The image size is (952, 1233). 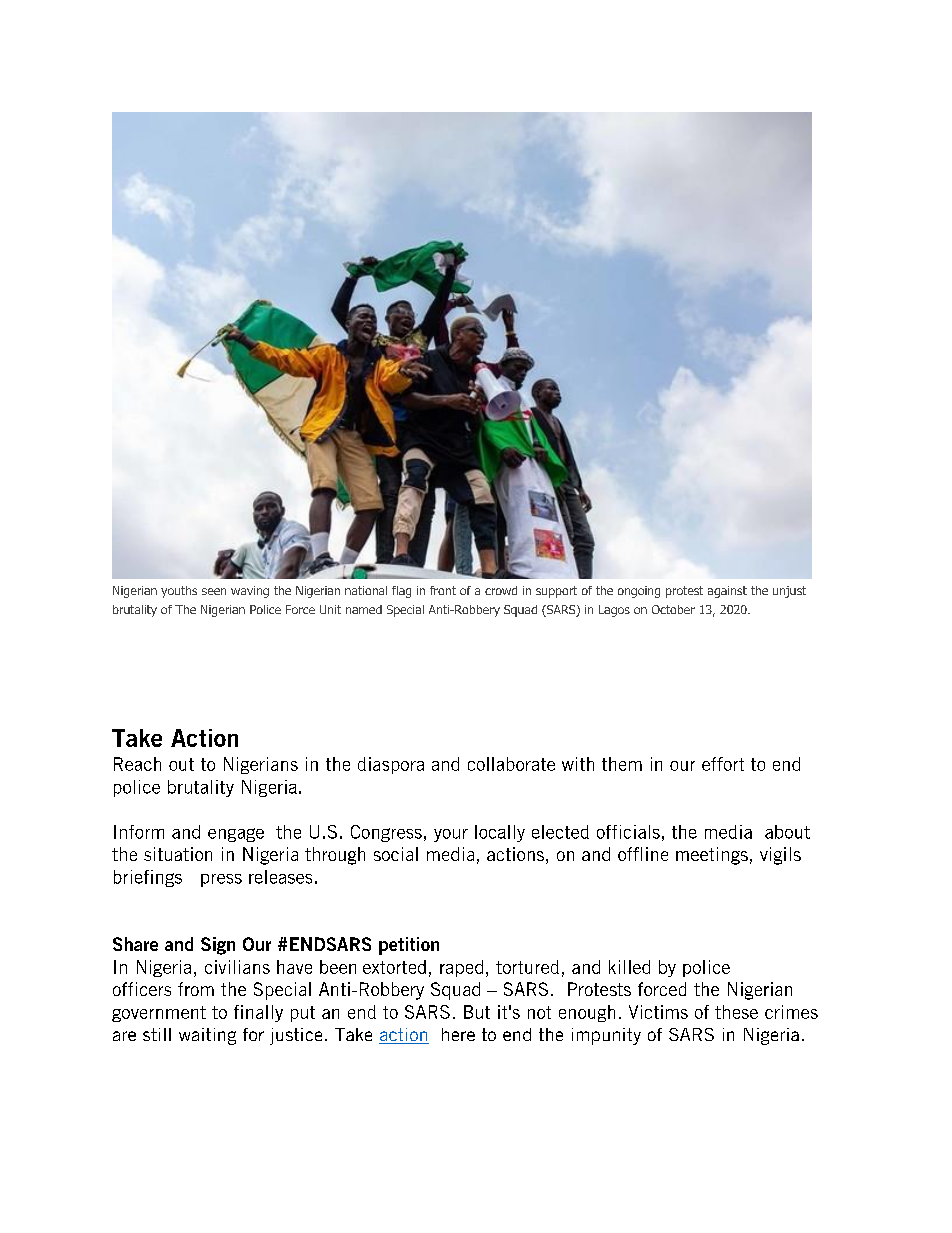 I want to click on front, so click(x=443, y=590).
